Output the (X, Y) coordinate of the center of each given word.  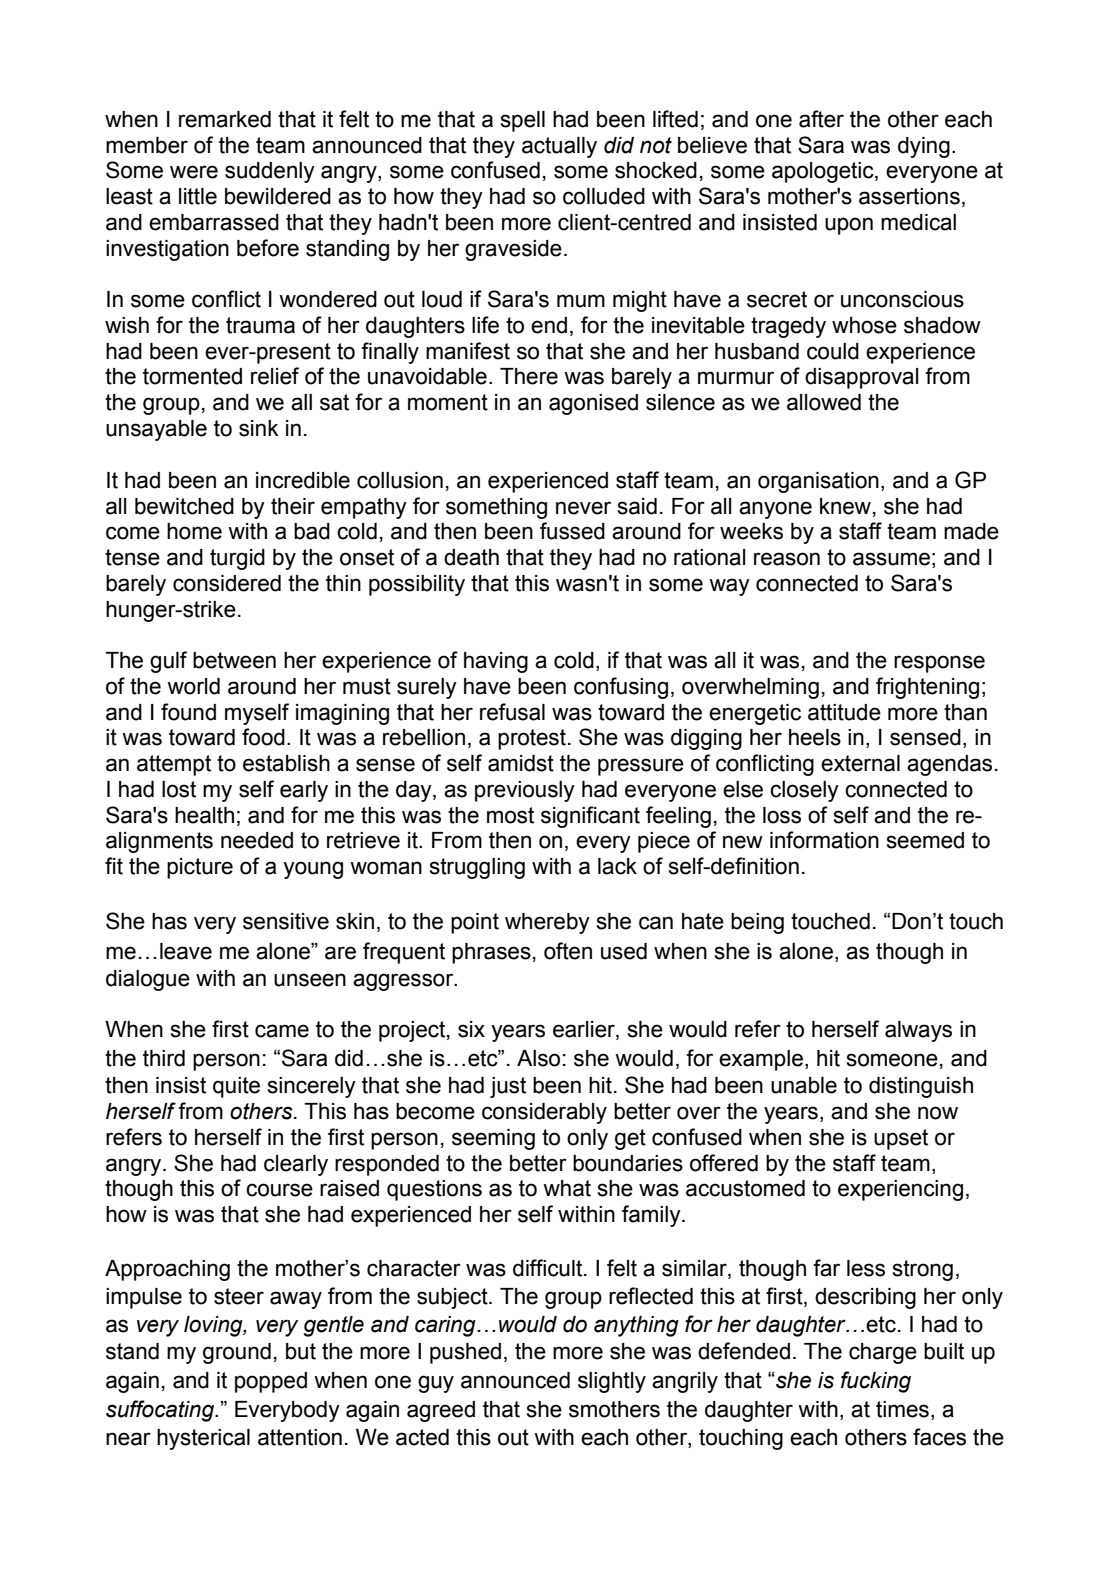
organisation (818, 482)
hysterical (203, 1439)
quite (236, 1087)
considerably (544, 1113)
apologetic (824, 172)
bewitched (184, 506)
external (860, 763)
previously (525, 791)
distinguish (921, 1087)
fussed (572, 531)
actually (559, 147)
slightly (612, 1382)
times (902, 1409)
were (194, 172)
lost (179, 789)
